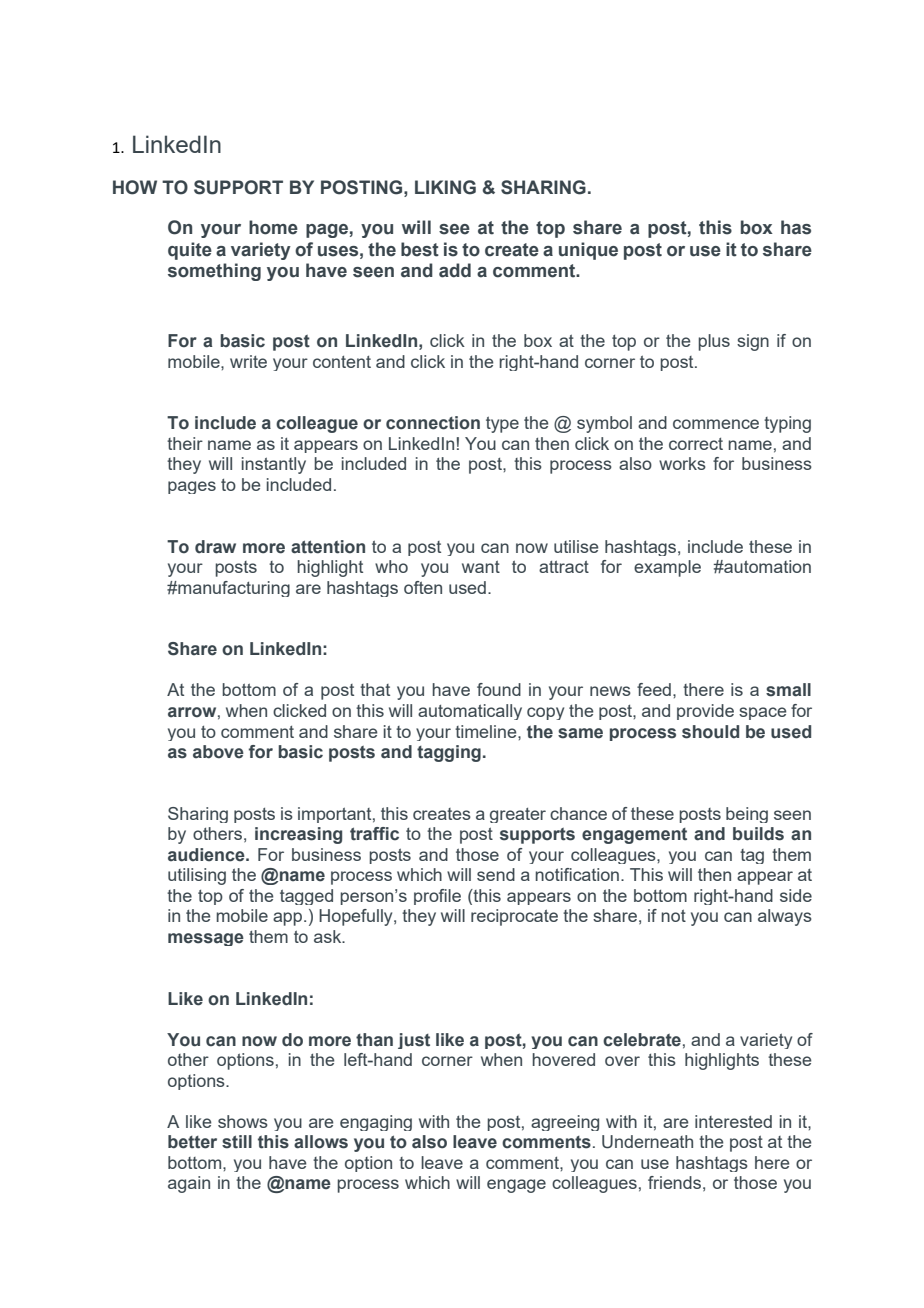 The width and height of the screenshot is (924, 1308). I want to click on instantly, so click(274, 465).
